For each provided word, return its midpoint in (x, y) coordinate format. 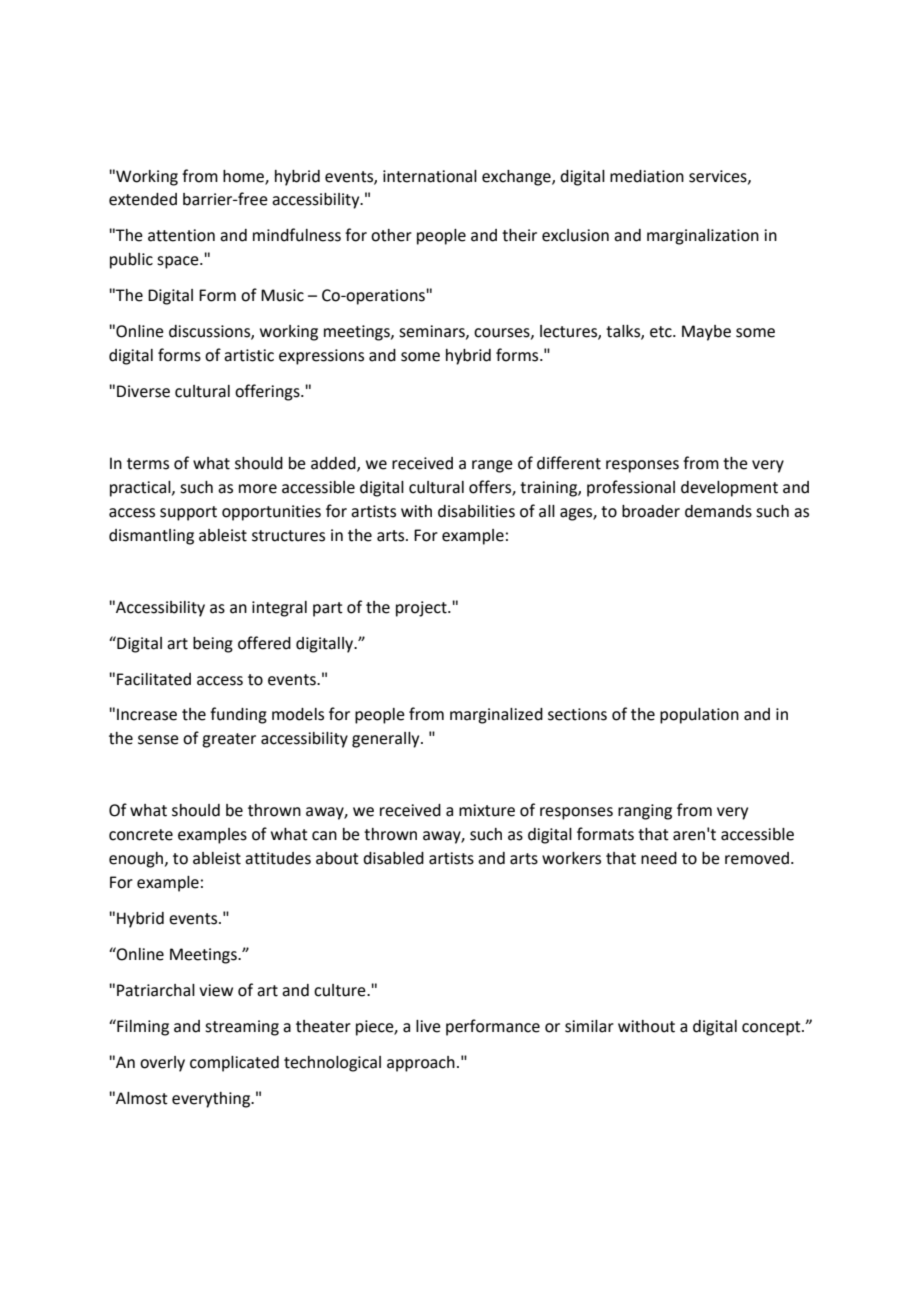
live (428, 1026)
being (213, 645)
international (430, 176)
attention (181, 235)
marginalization (703, 237)
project (422, 609)
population (699, 716)
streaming (242, 1028)
